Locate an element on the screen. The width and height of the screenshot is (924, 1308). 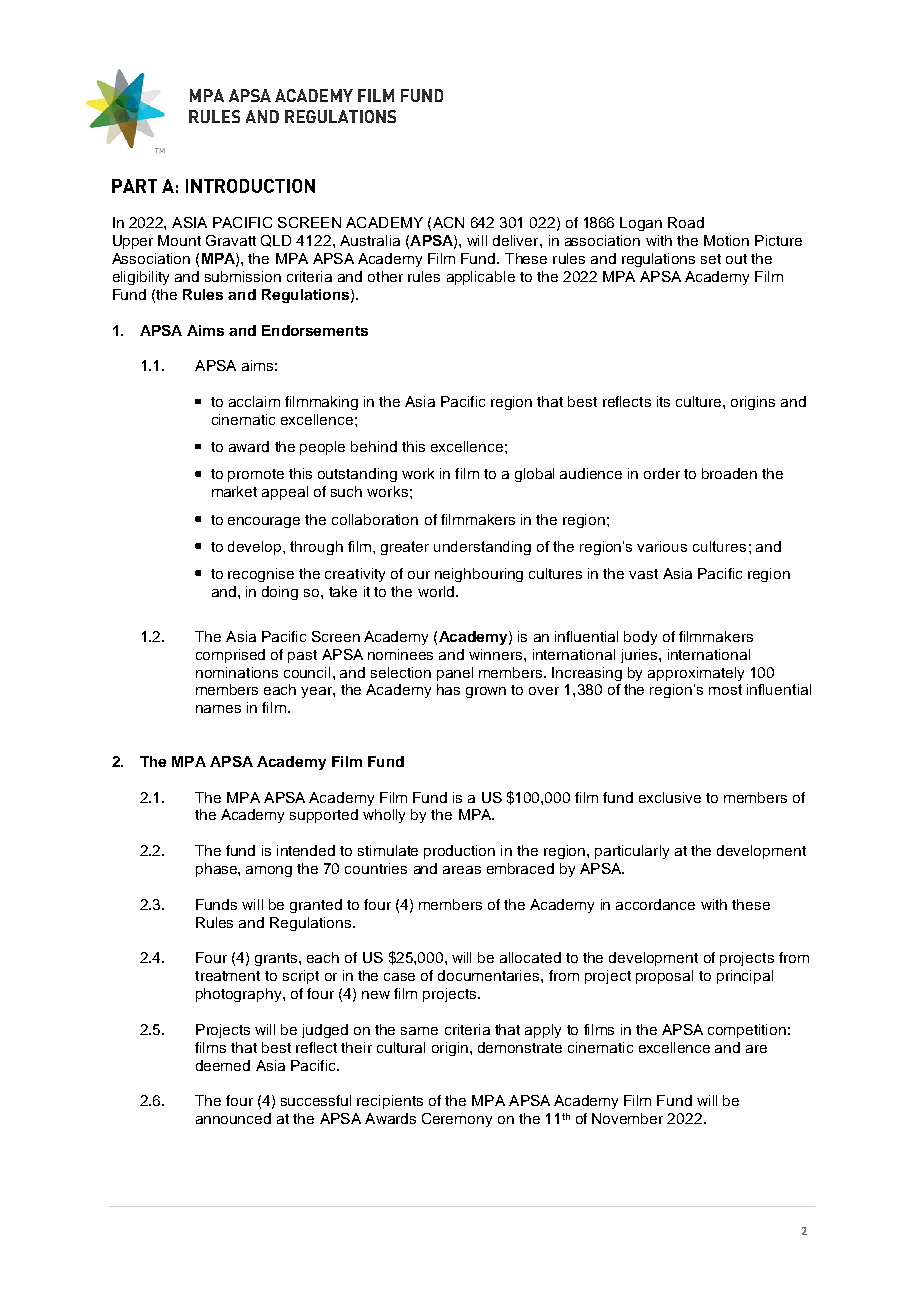
applicable is located at coordinates (481, 278).
